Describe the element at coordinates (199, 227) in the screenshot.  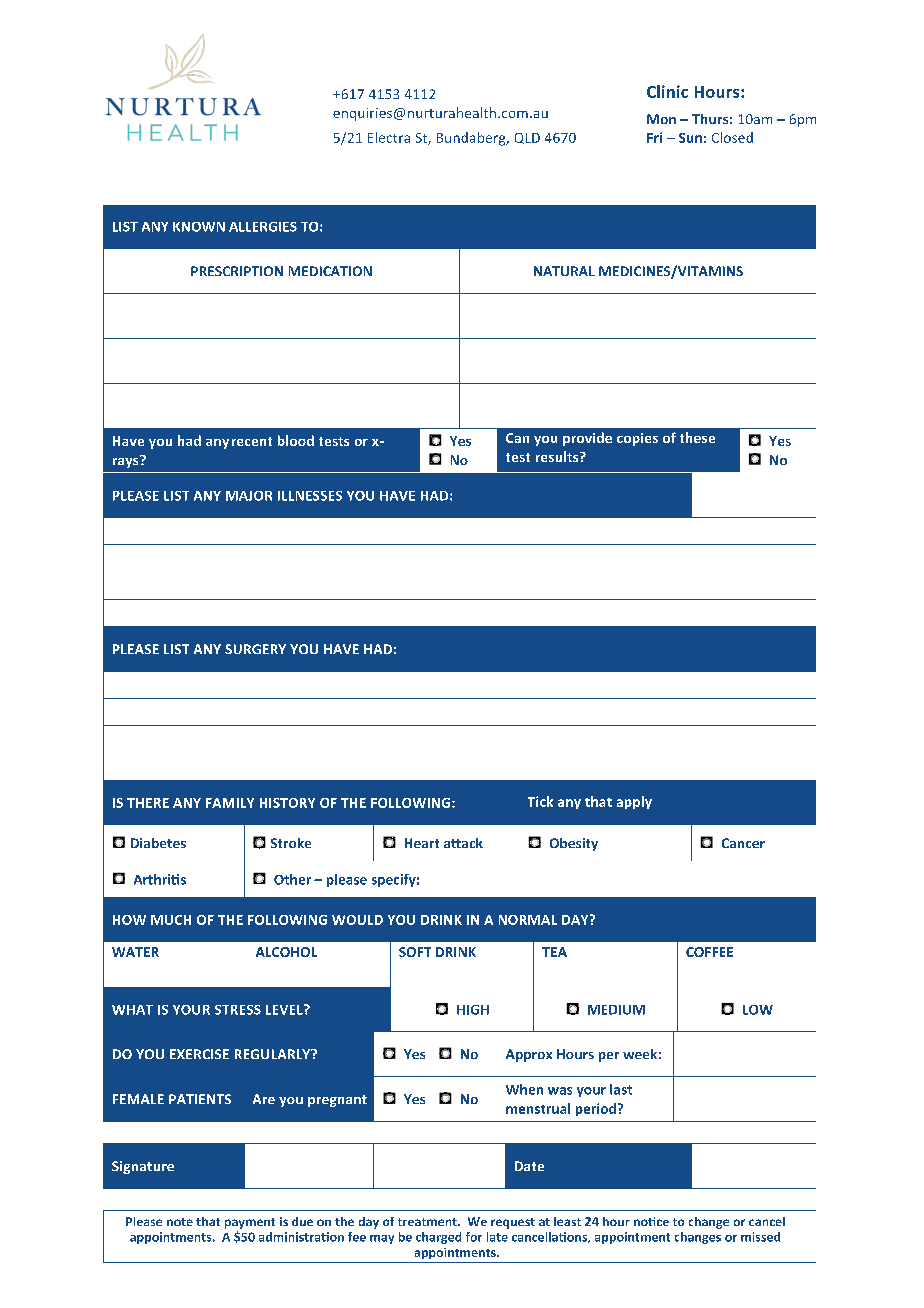
I see `KNOWN` at that location.
